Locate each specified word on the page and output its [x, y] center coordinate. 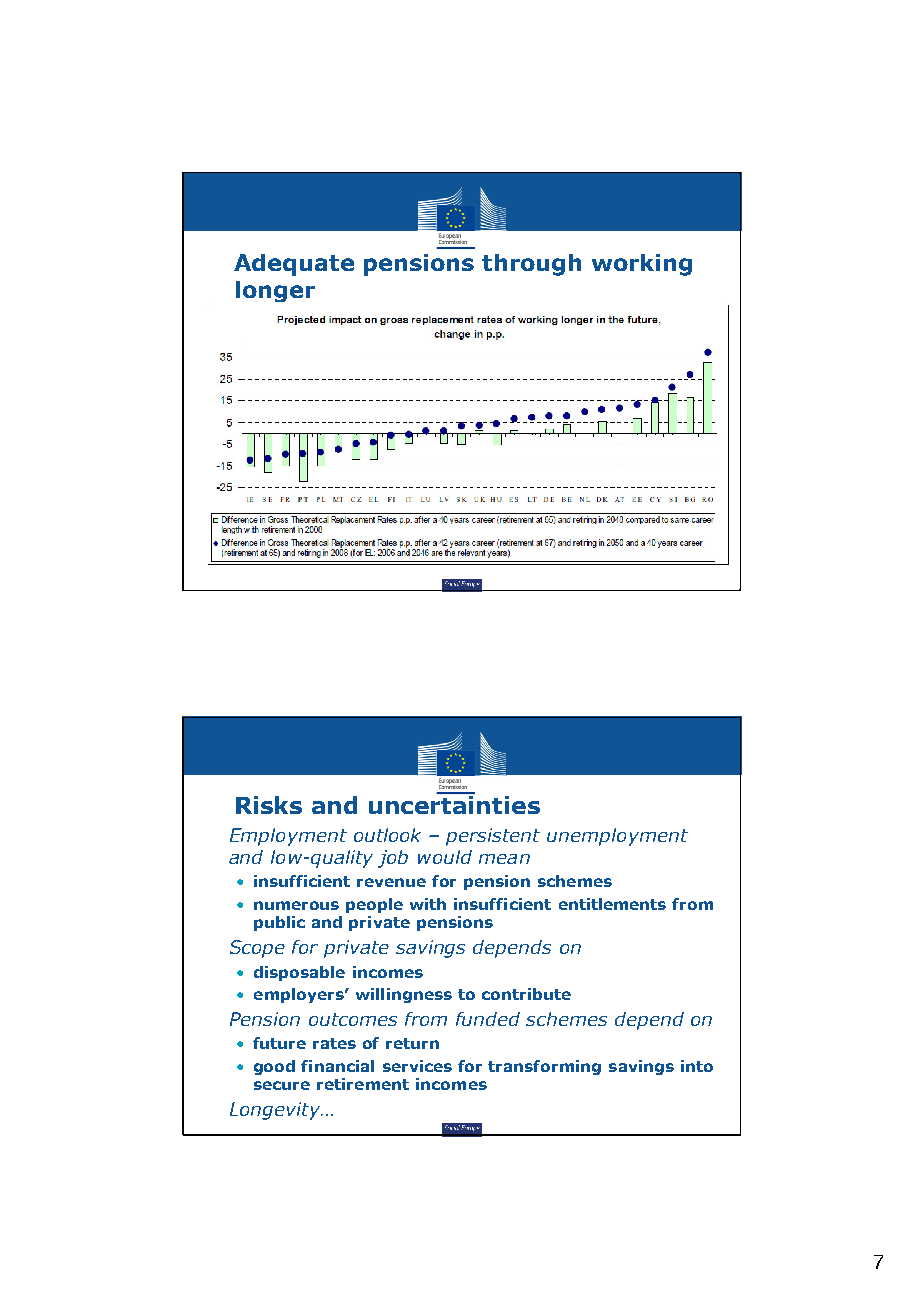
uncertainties [454, 805]
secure [282, 1085]
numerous [296, 905]
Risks [269, 805]
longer [275, 291]
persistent [493, 837]
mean [504, 859]
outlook [387, 835]
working [642, 265]
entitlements [612, 904]
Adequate [294, 265]
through [531, 265]
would [445, 857]
